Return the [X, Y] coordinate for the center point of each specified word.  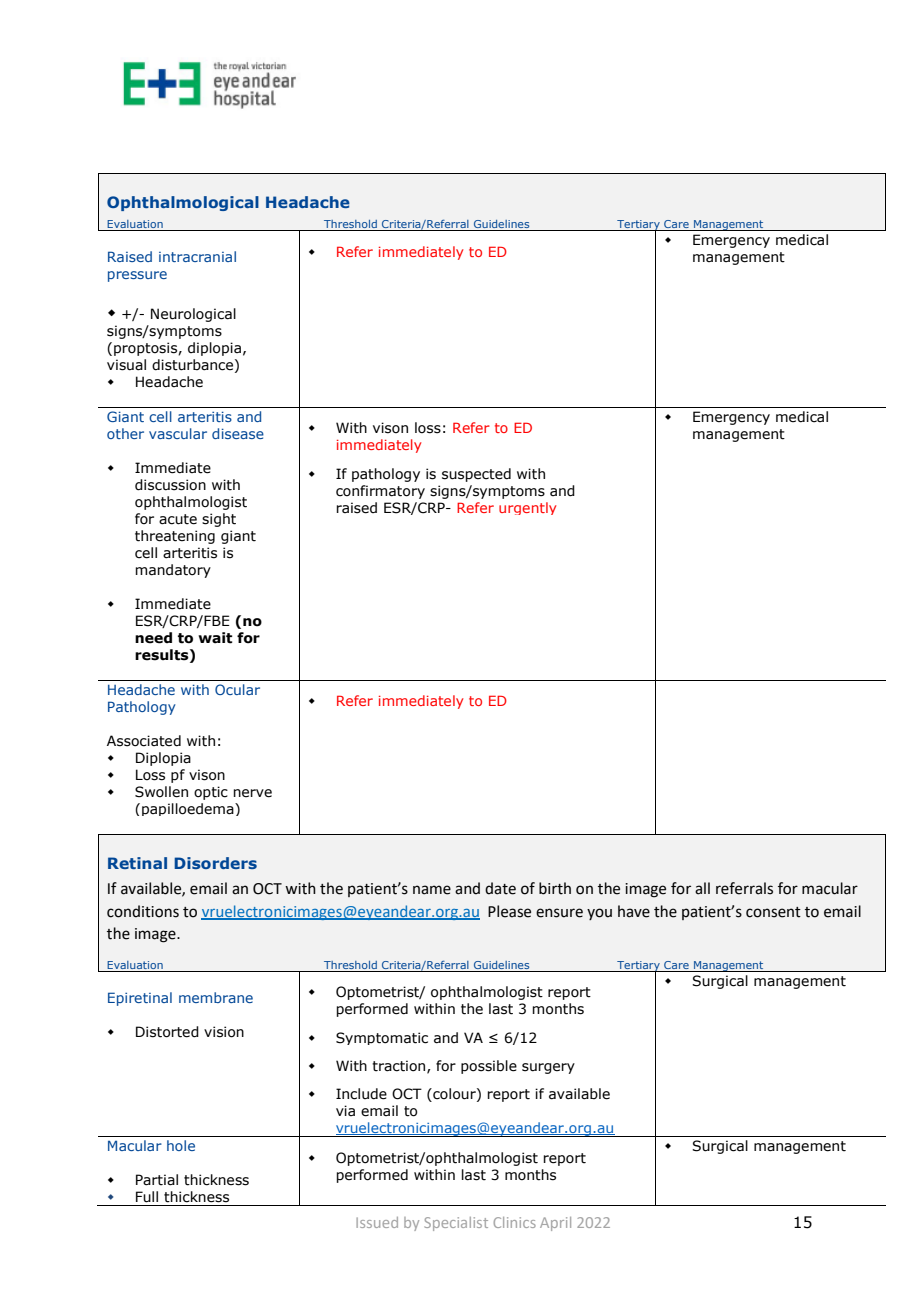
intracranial [197, 256]
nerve [252, 793]
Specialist [456, 1224]
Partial [157, 1180]
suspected [476, 475]
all [702, 888]
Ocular [237, 689]
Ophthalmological [183, 203]
